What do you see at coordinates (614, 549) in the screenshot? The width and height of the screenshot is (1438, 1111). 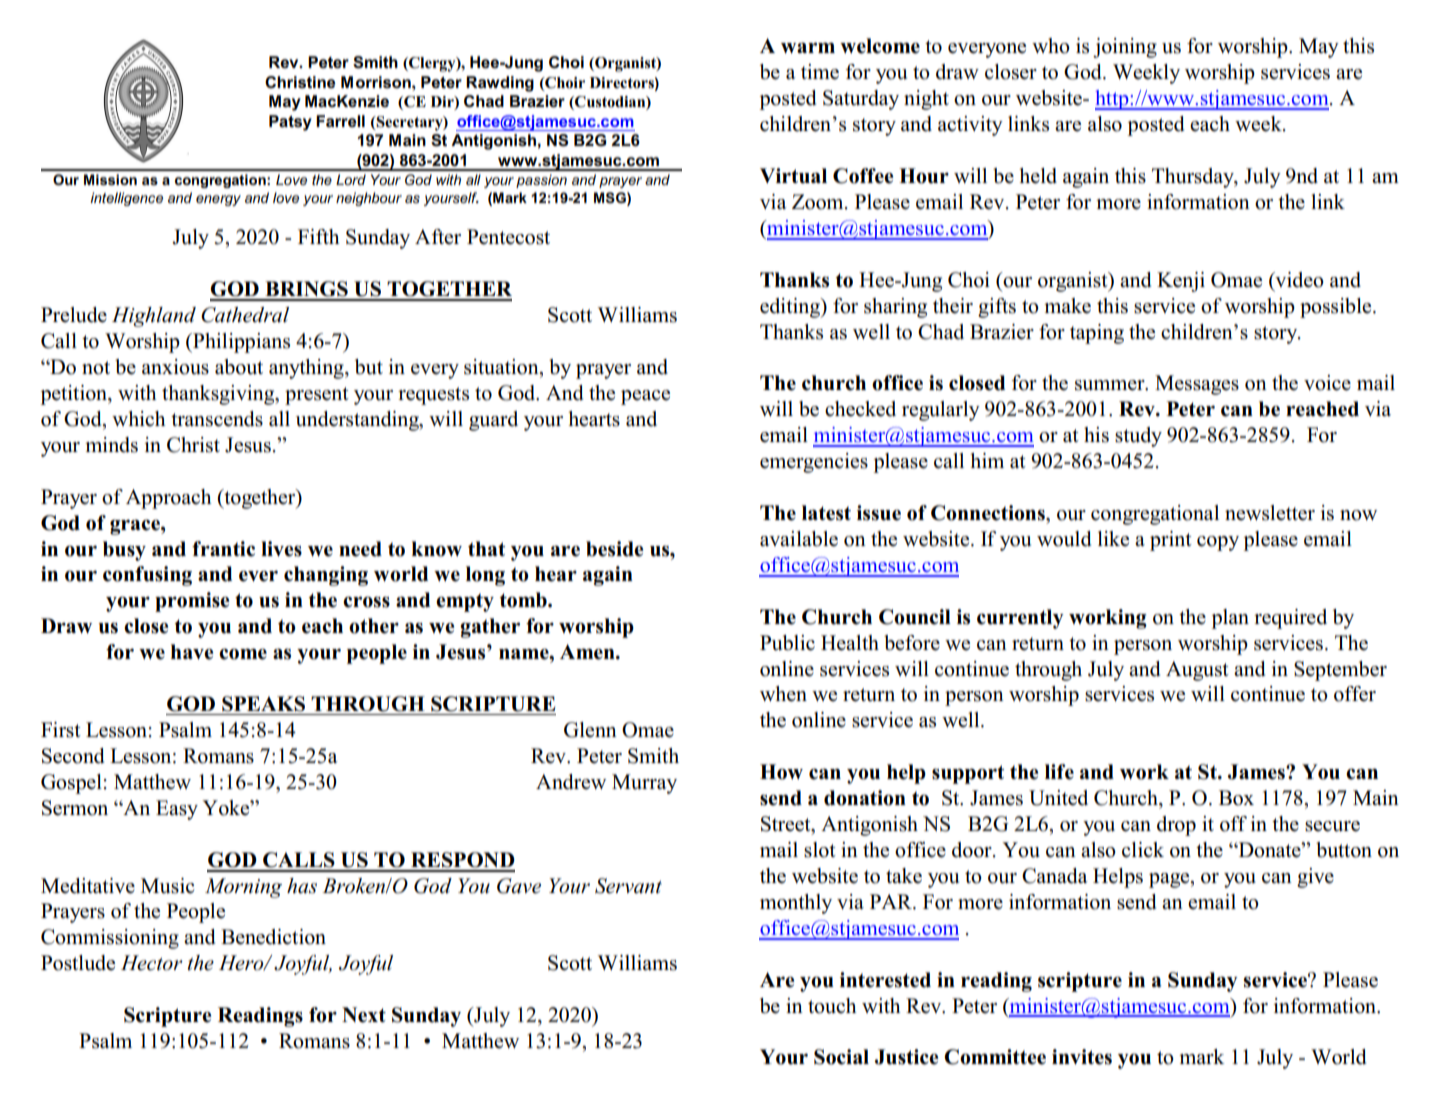 I see `beside` at bounding box center [614, 549].
